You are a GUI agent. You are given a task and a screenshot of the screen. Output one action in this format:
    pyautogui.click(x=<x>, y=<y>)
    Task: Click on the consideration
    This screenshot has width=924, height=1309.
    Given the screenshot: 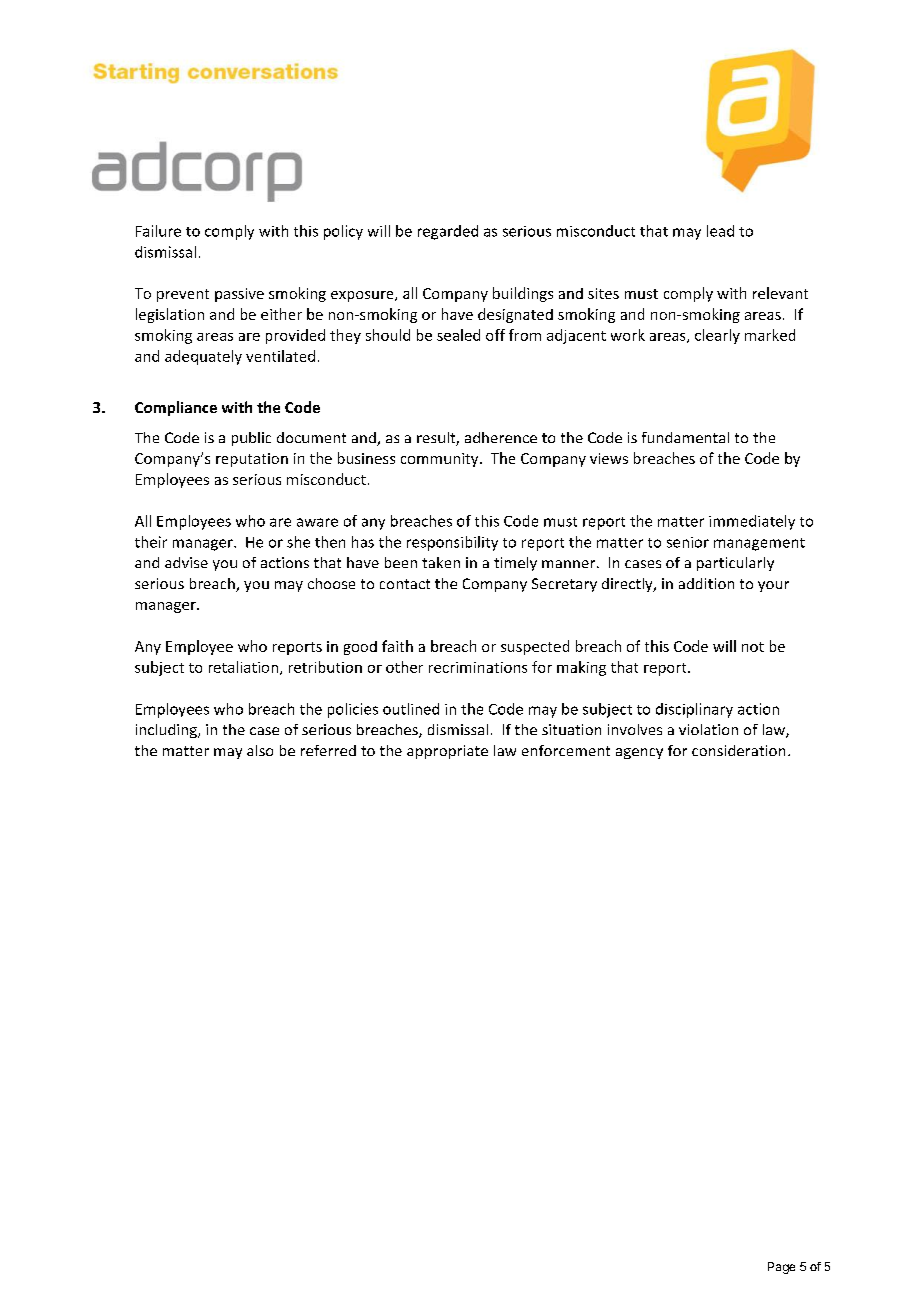 What is the action you would take?
    pyautogui.click(x=738, y=750)
